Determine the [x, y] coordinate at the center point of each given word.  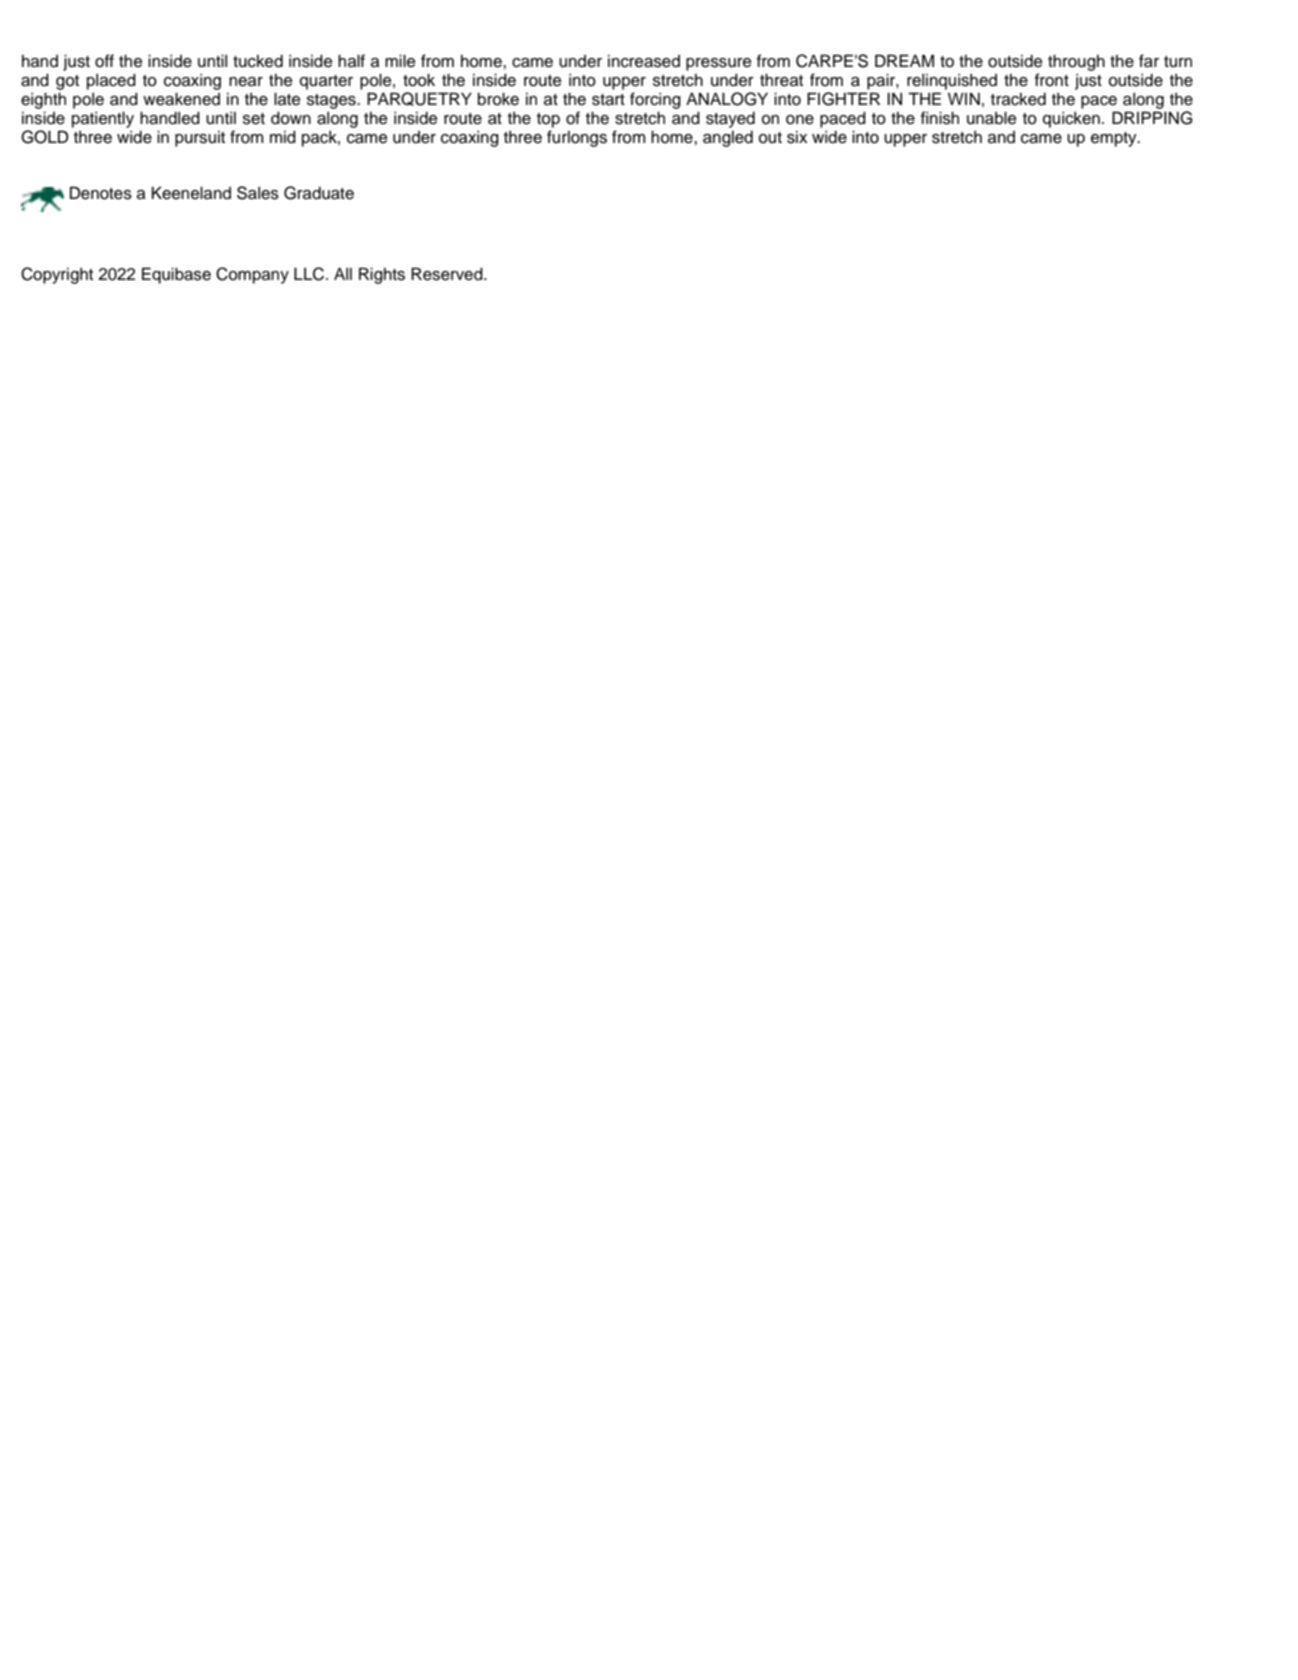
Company [252, 275]
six [797, 137]
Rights [382, 275]
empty [1115, 139]
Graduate [319, 193]
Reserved [448, 274]
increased [644, 61]
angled [728, 139]
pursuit [200, 139]
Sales [258, 193]
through [1076, 62]
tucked [258, 61]
